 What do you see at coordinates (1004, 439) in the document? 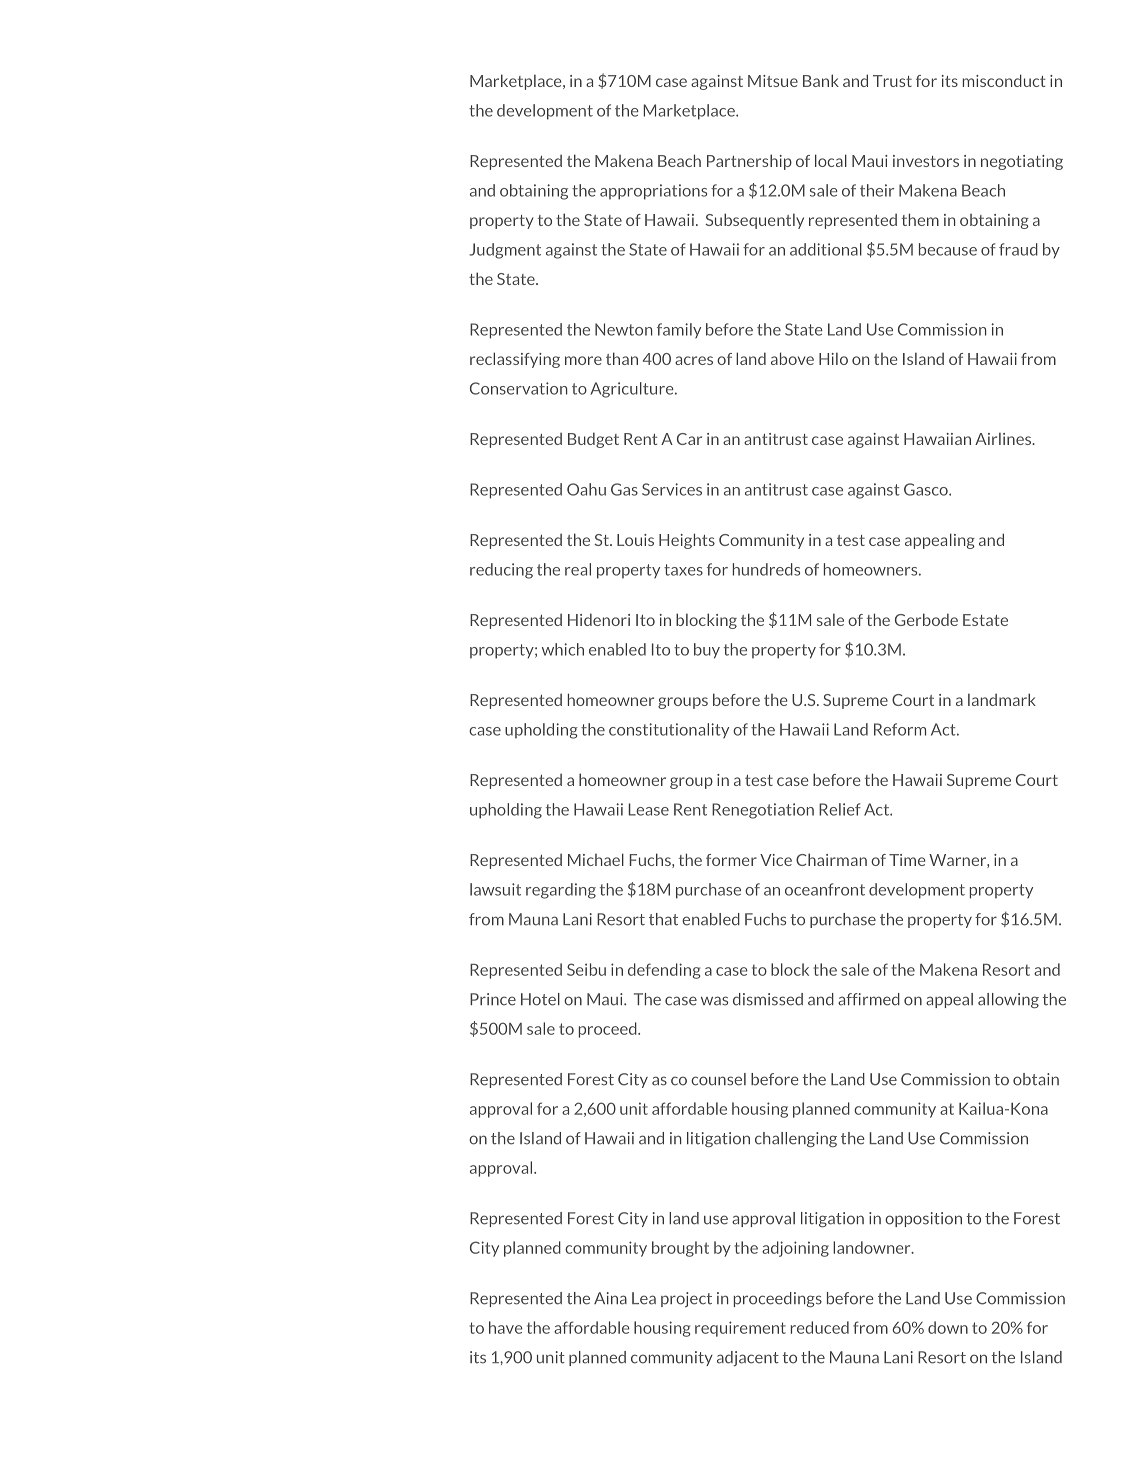
I see `Airlines` at bounding box center [1004, 439].
